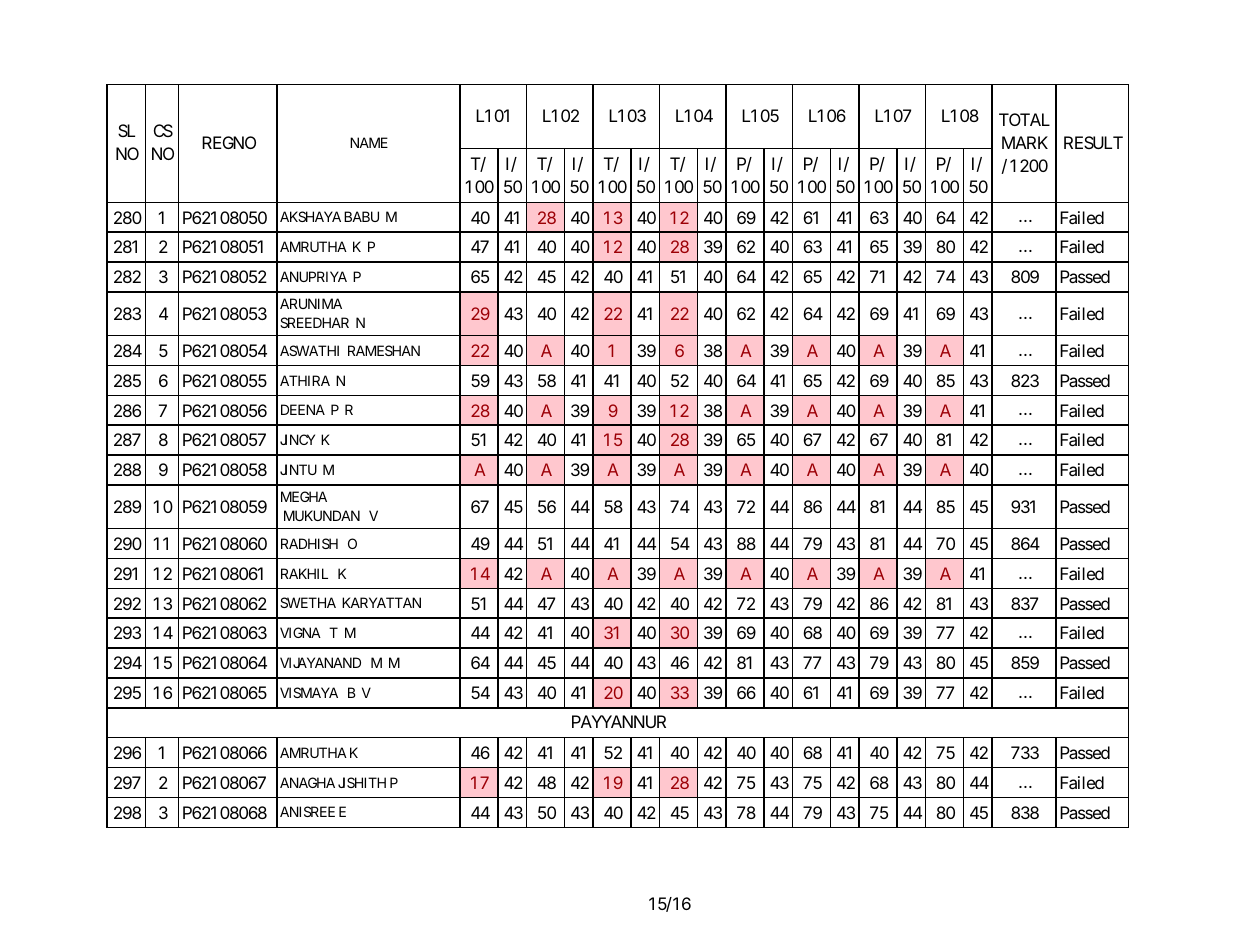 The image size is (1233, 952). What do you see at coordinates (311, 303) in the document?
I see `ARUNIMA` at bounding box center [311, 303].
